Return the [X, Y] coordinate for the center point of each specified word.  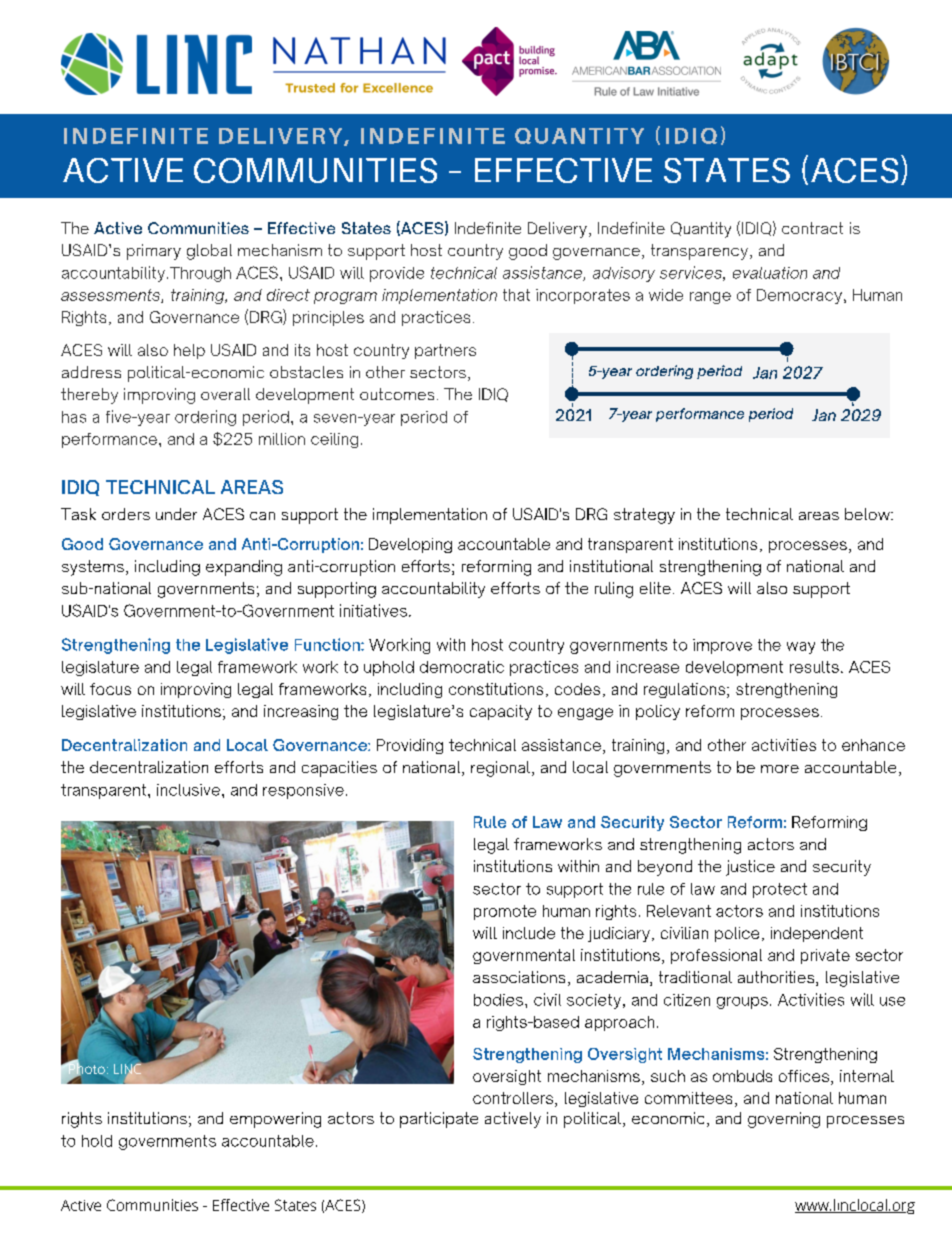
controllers [513, 1098]
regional [500, 769]
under [176, 514]
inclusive [188, 790]
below [868, 514]
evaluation [770, 273]
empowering [275, 1120]
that [516, 295]
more [780, 769]
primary [154, 252]
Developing [410, 545]
